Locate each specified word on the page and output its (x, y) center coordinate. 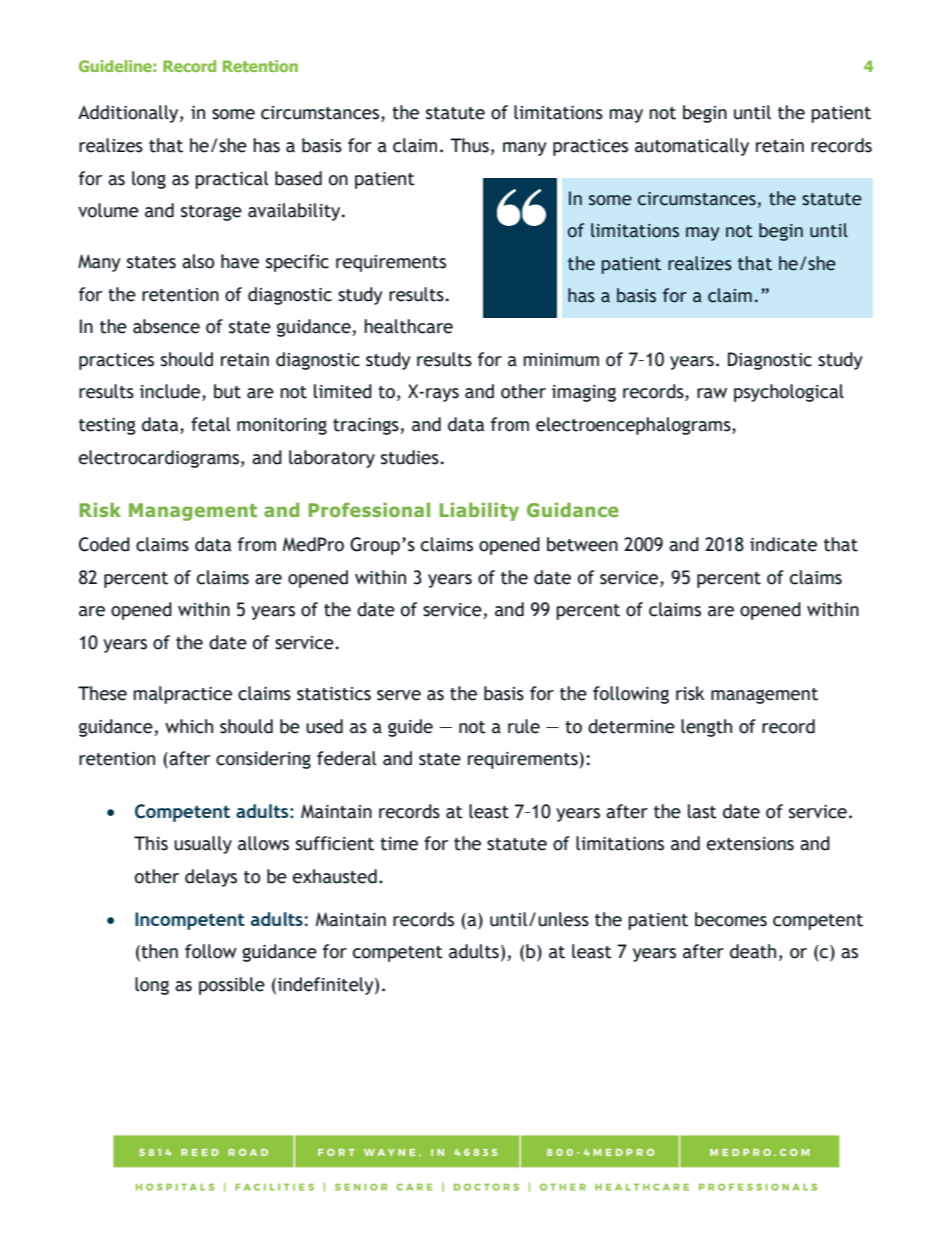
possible (232, 986)
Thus (469, 145)
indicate (783, 544)
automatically (692, 147)
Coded (104, 544)
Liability (479, 512)
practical (231, 180)
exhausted (335, 876)
